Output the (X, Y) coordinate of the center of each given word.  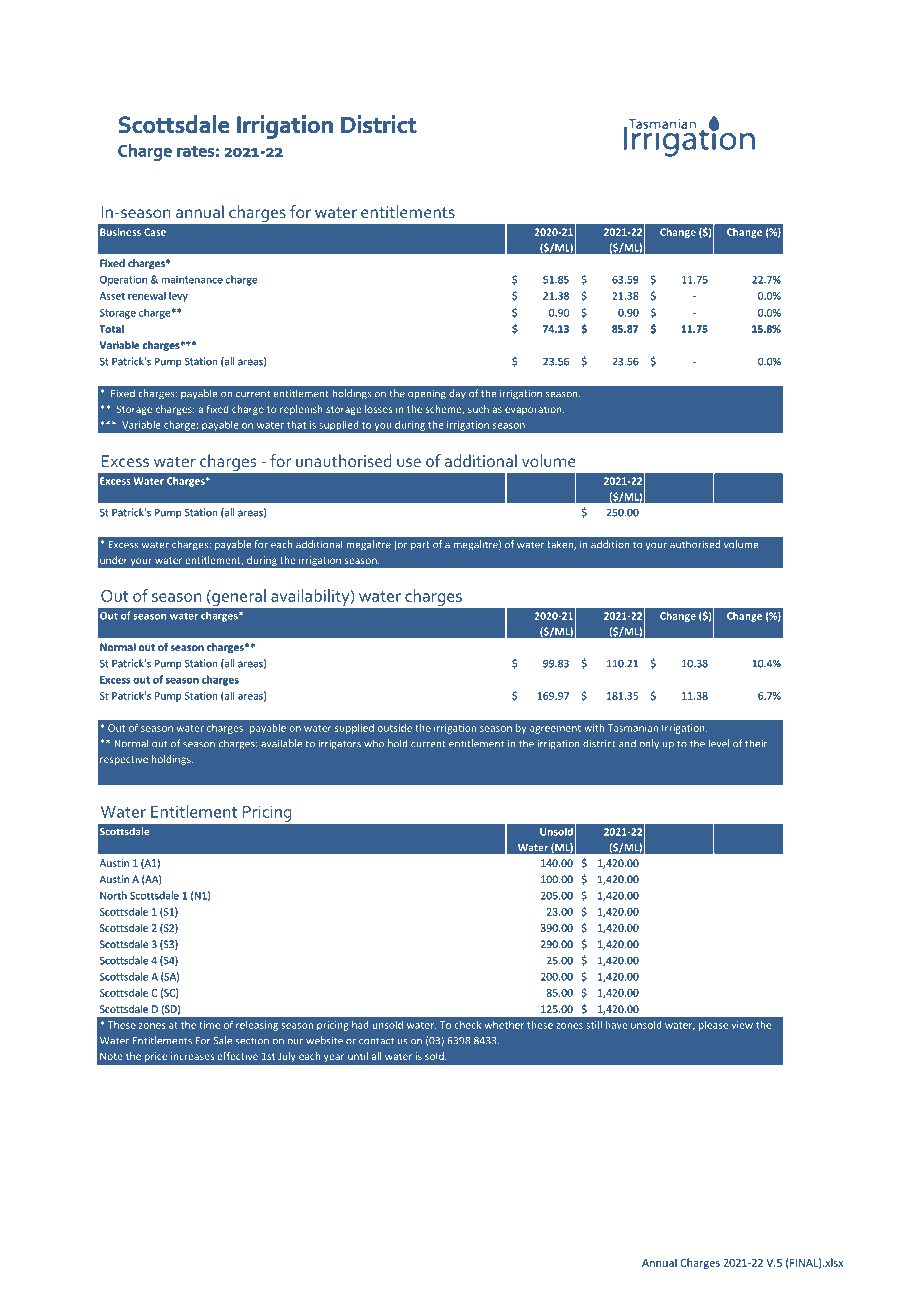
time (209, 1025)
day (457, 394)
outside (395, 728)
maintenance (192, 280)
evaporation (534, 410)
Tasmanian (633, 728)
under (113, 560)
